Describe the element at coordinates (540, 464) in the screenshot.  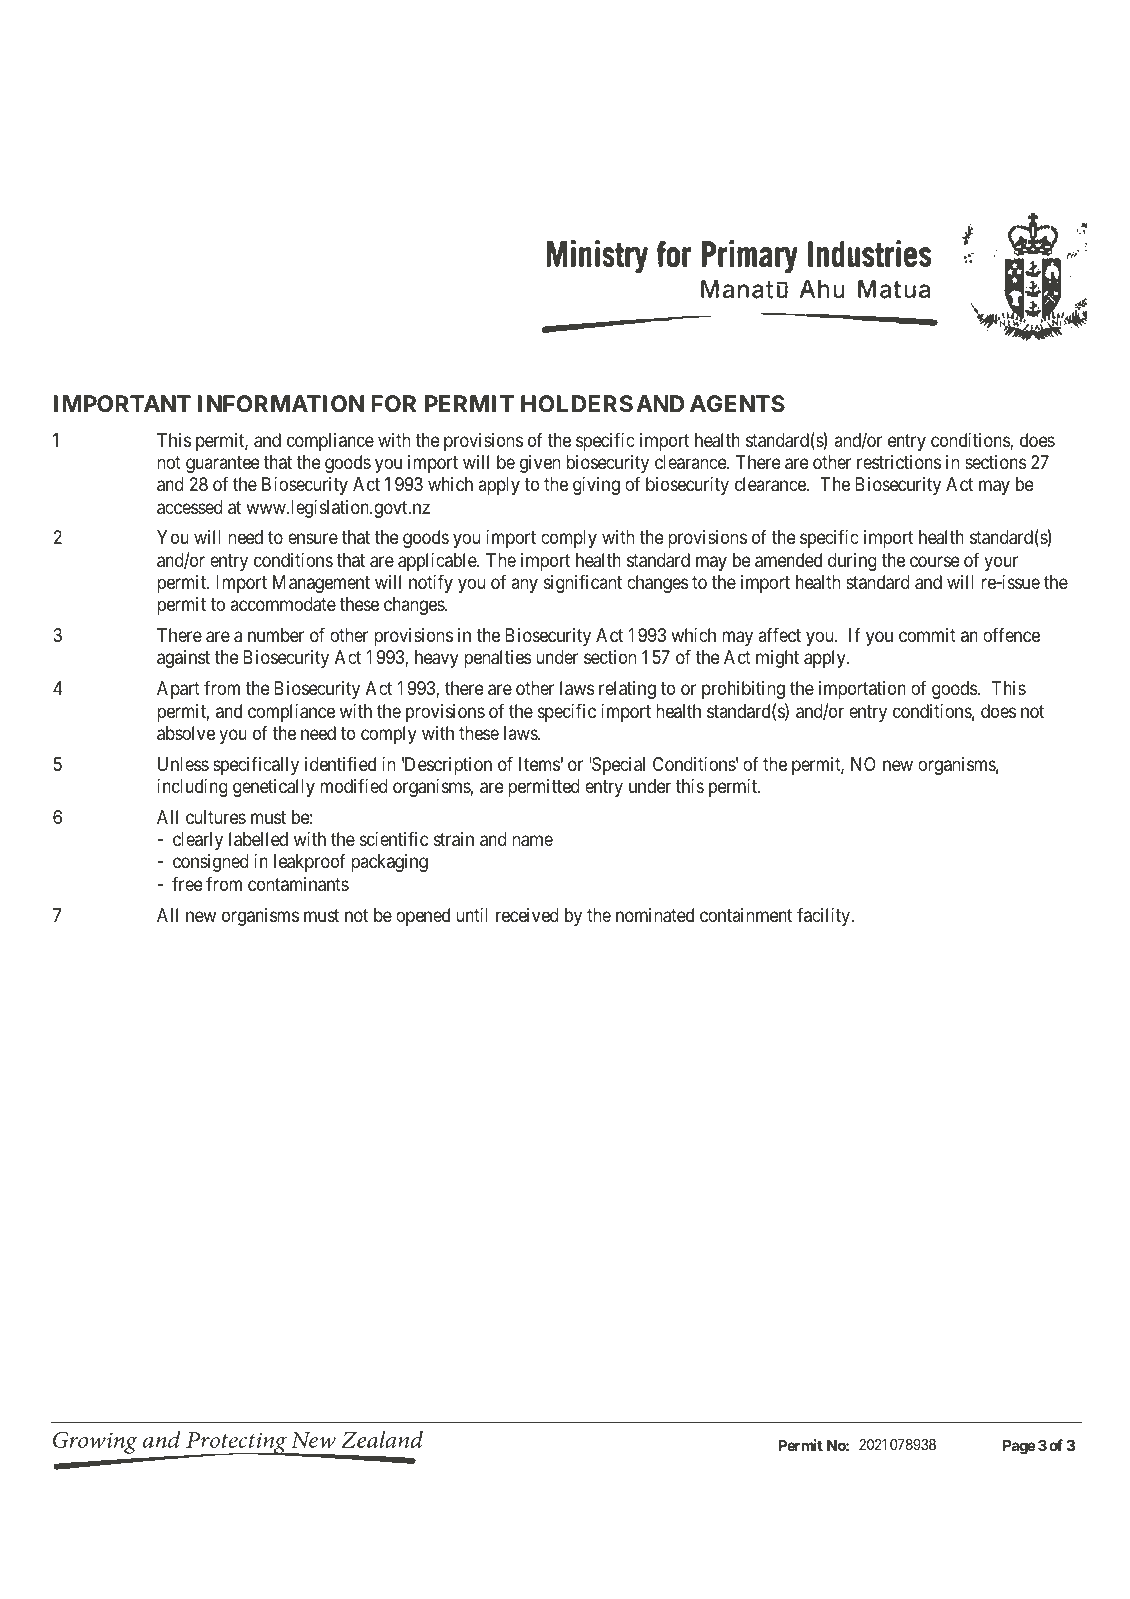
I see `given` at that location.
